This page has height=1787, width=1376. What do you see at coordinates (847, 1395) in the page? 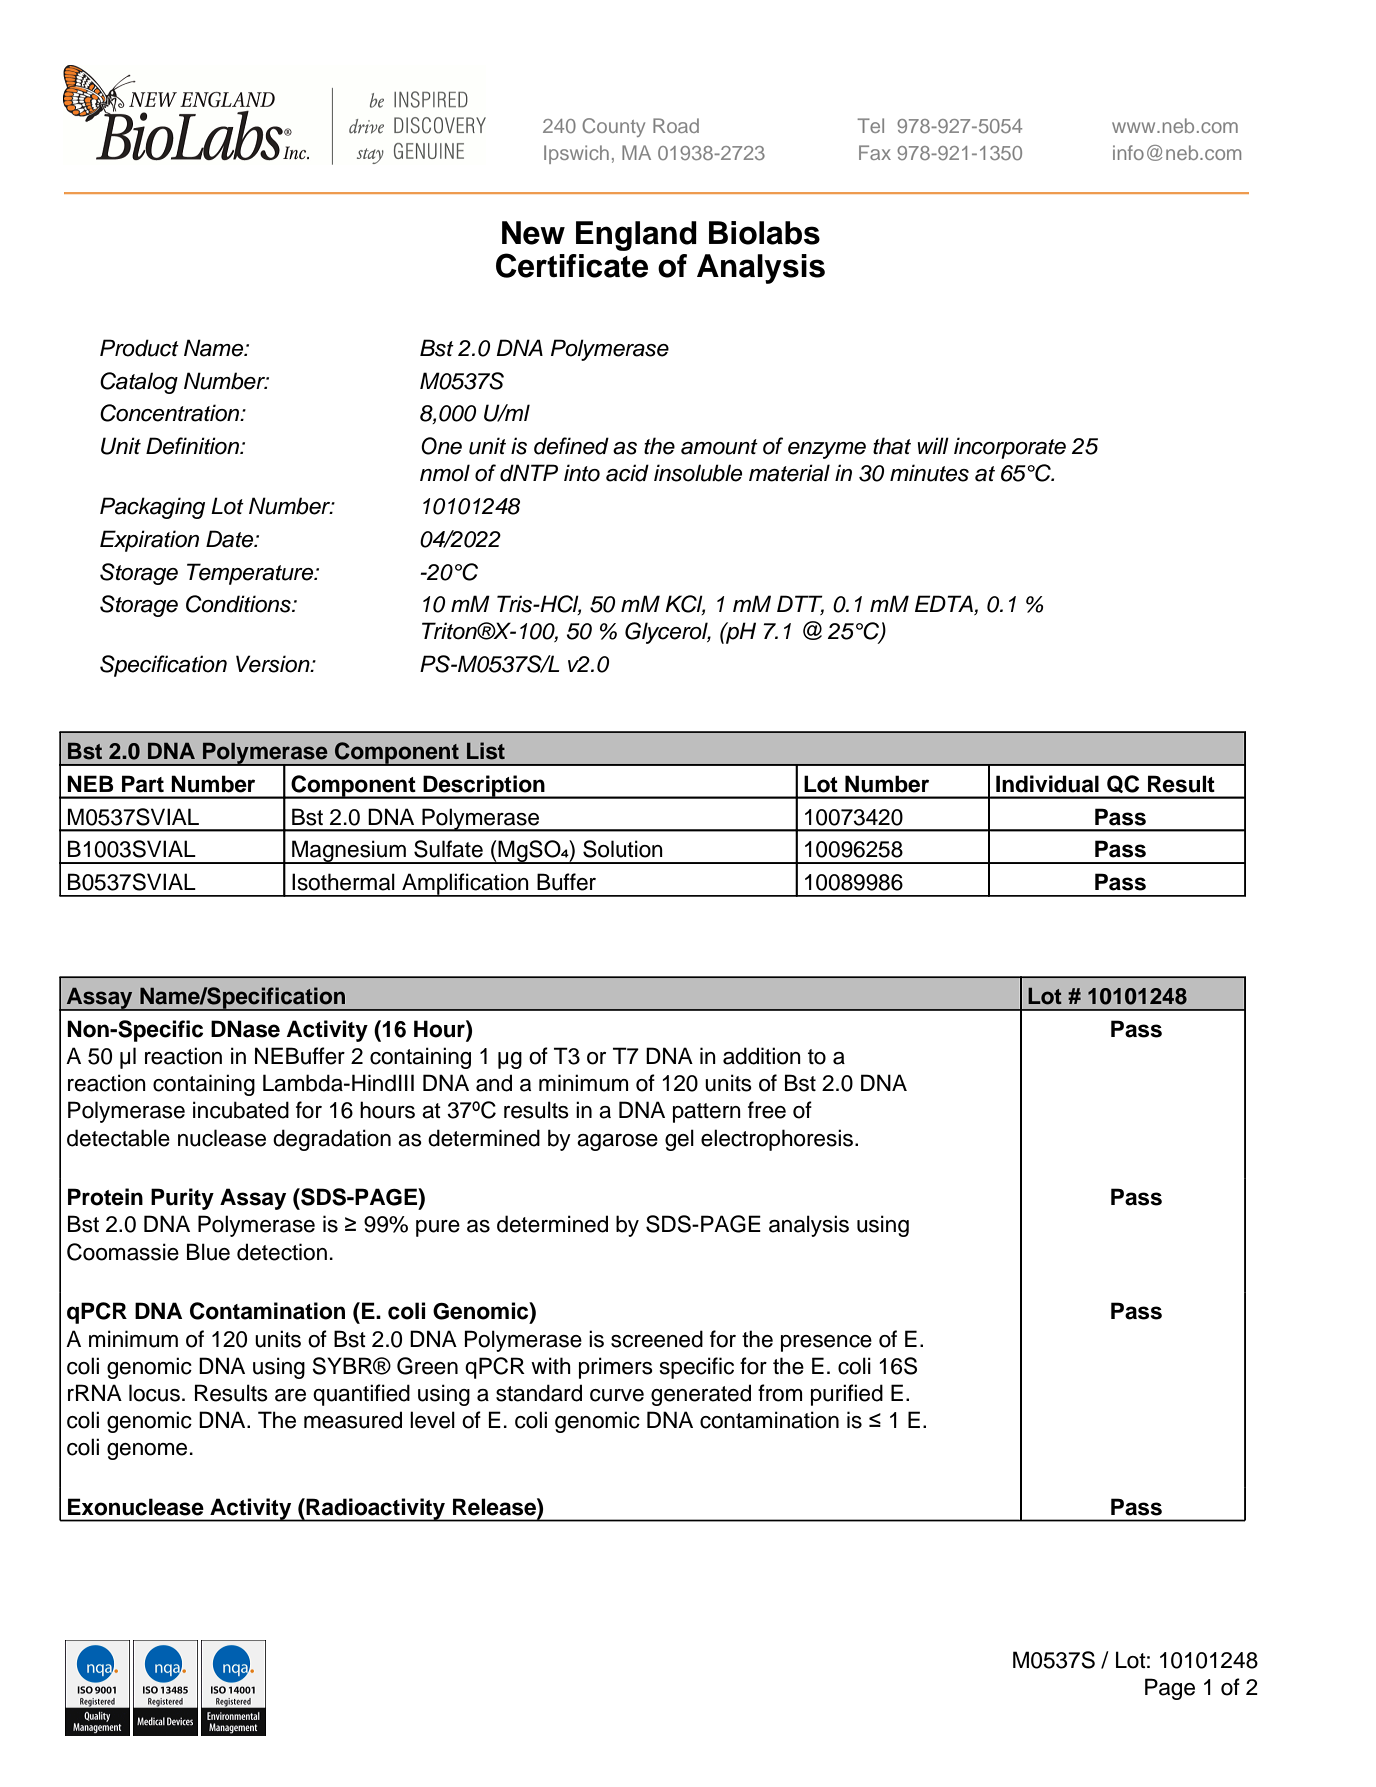
I see `purified` at bounding box center [847, 1395].
